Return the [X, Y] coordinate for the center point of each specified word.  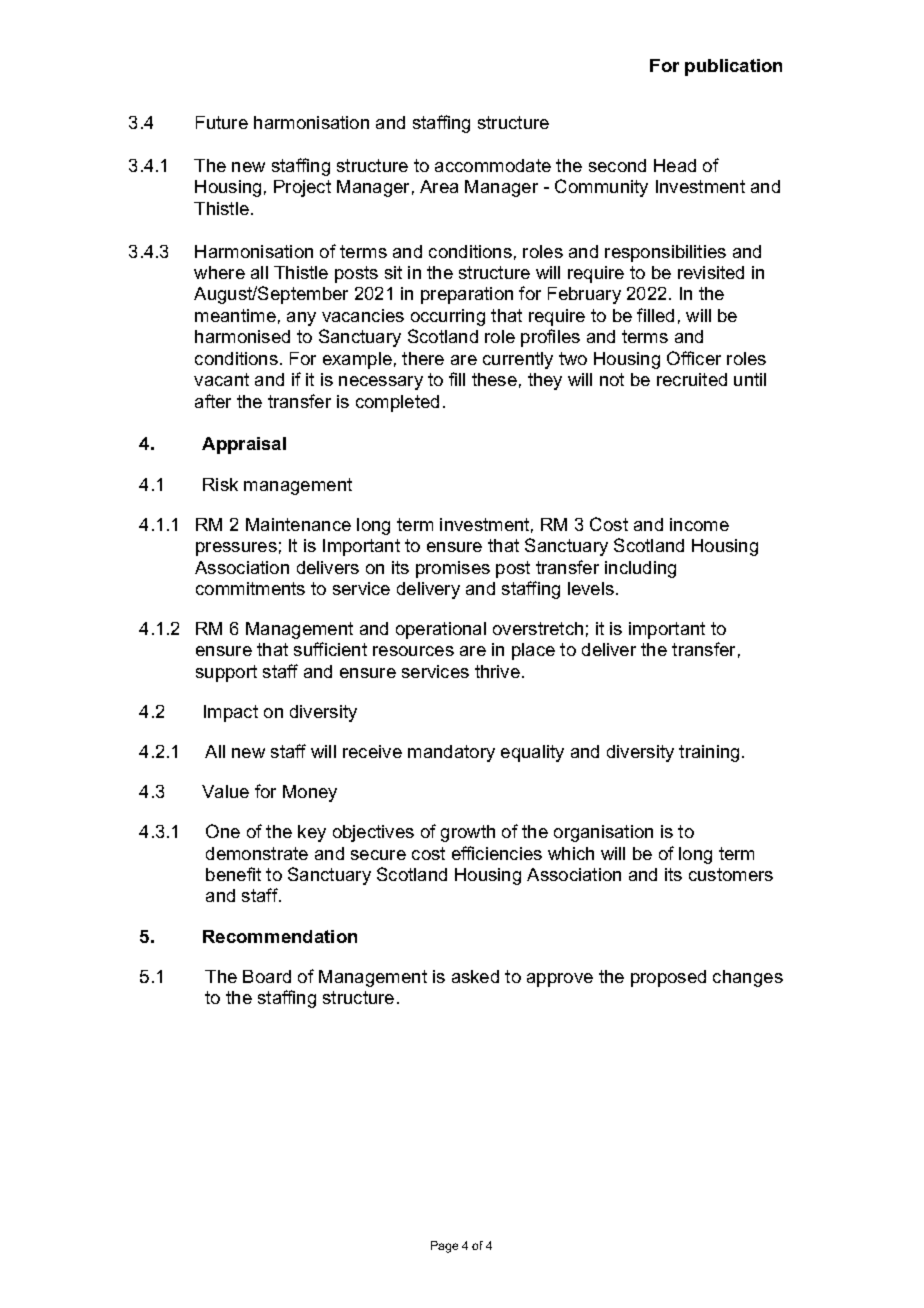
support [226, 673]
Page [444, 1247]
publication [733, 67]
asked [475, 976]
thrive [497, 671]
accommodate [493, 165]
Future [222, 122]
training [709, 753]
